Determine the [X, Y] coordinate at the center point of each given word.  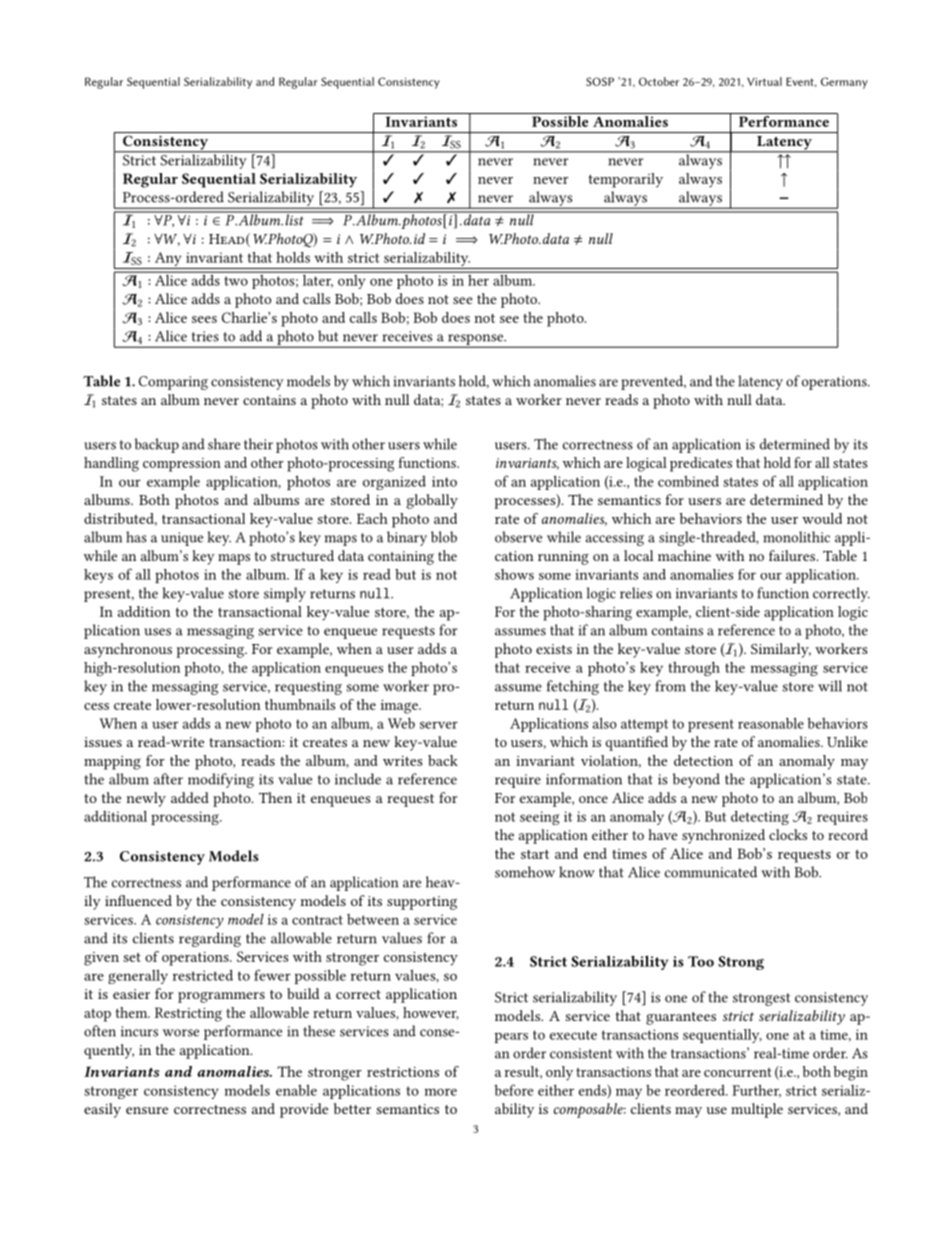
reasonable [771, 723]
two [236, 281]
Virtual [764, 81]
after [168, 779]
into [444, 481]
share [224, 444]
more [441, 1092]
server [439, 725]
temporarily [626, 180]
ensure [147, 1110]
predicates [701, 464]
